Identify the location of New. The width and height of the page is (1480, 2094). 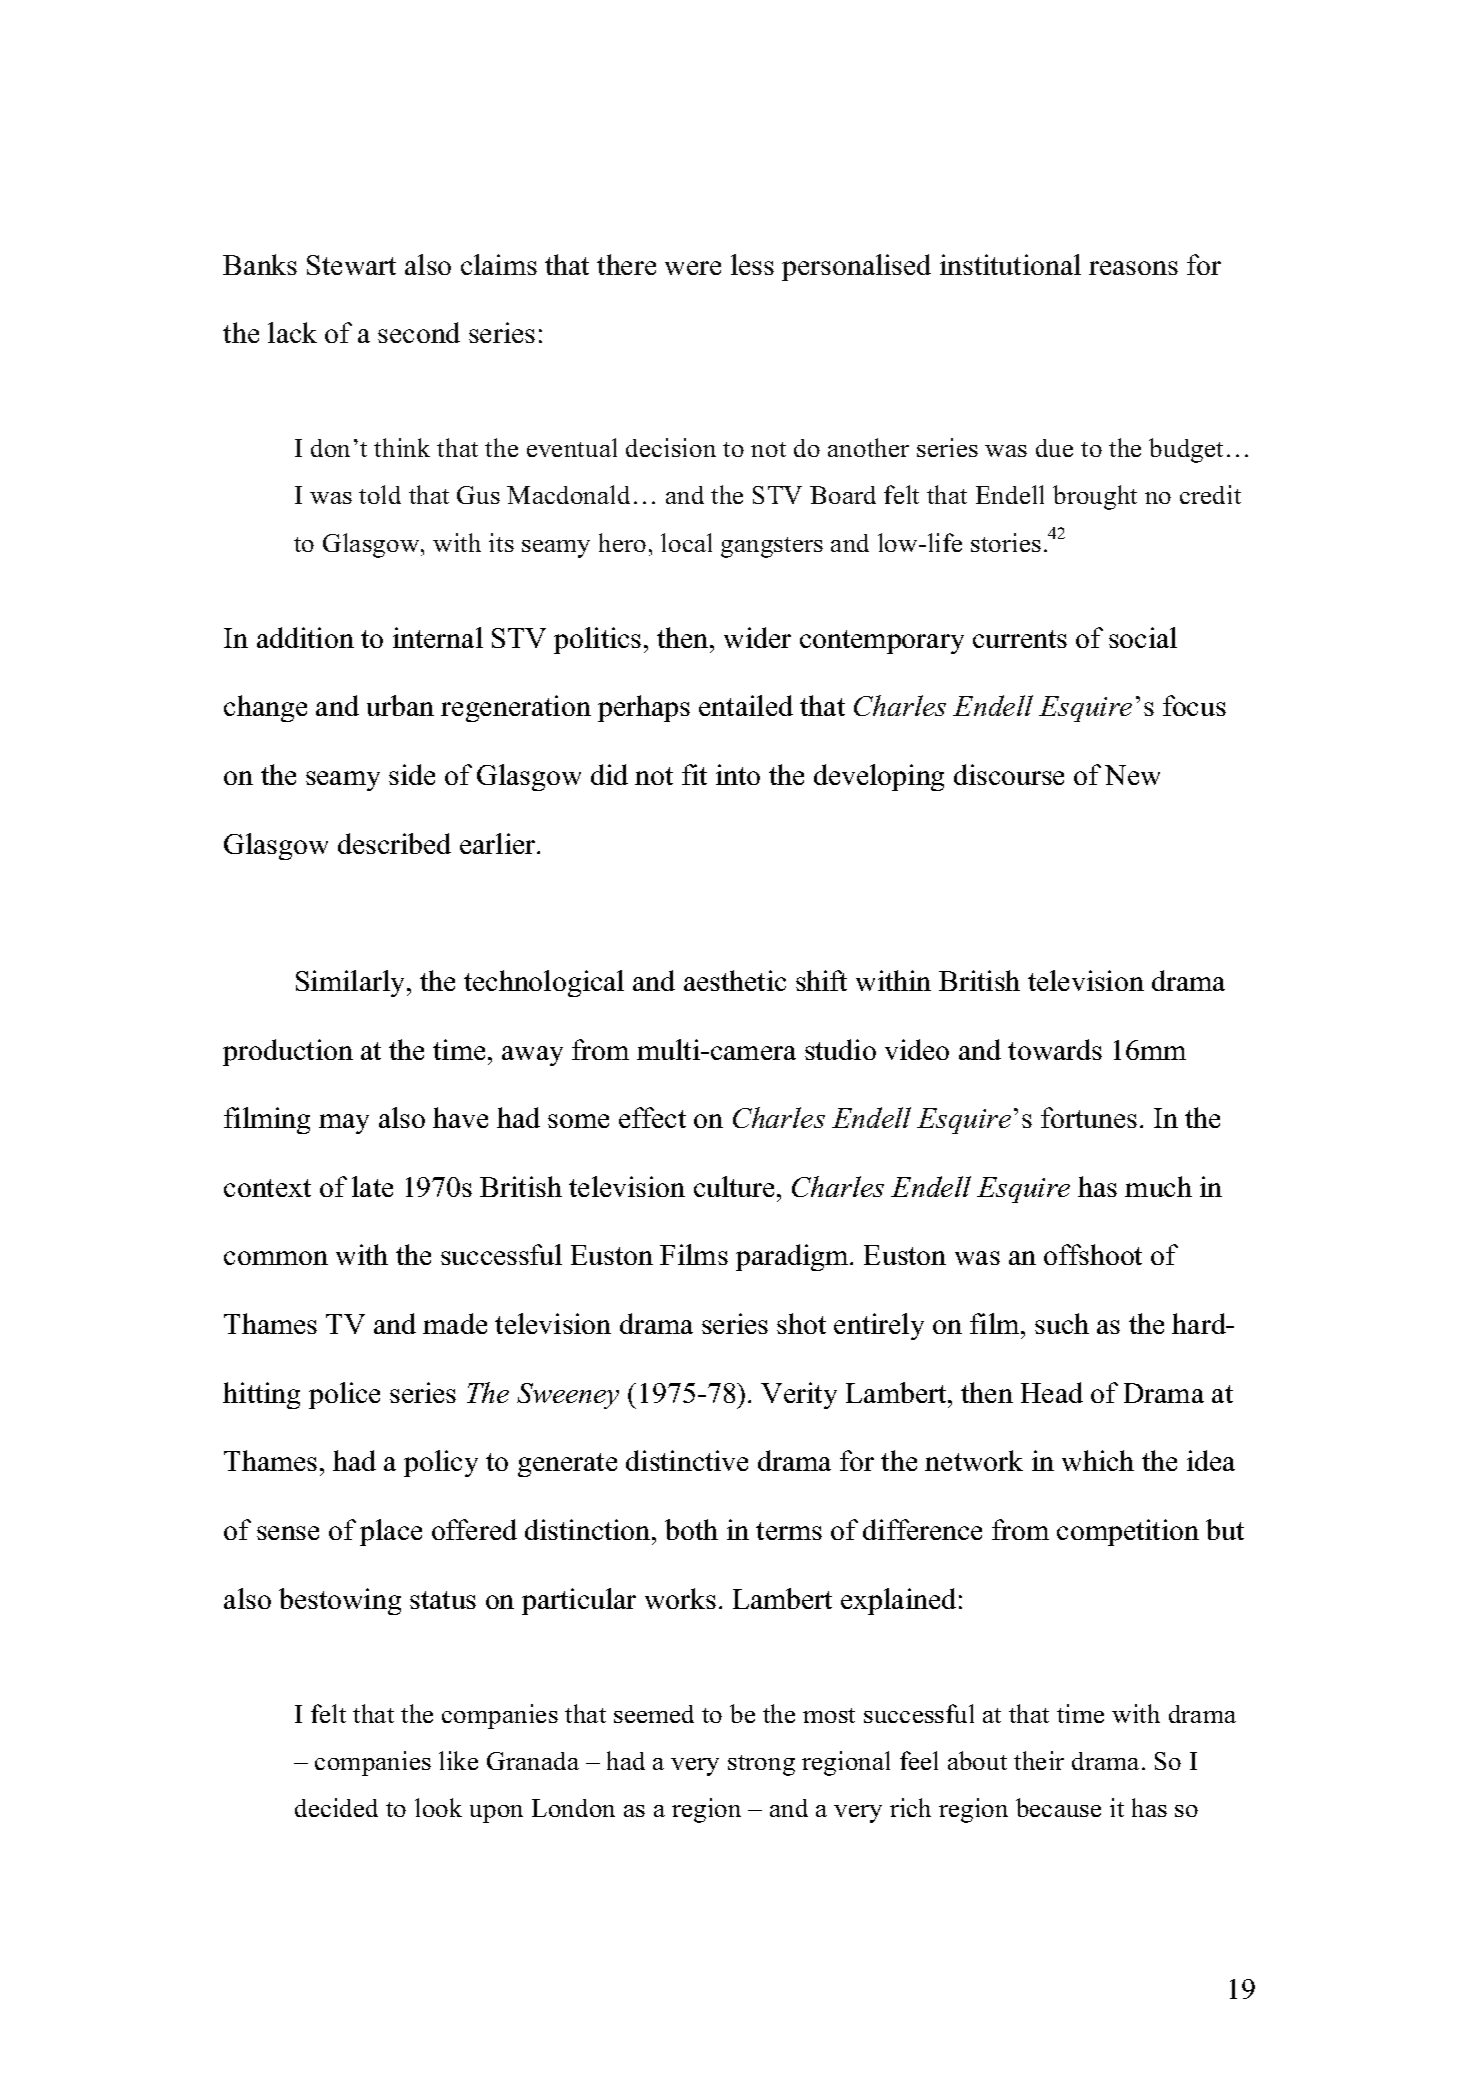
(1132, 775).
